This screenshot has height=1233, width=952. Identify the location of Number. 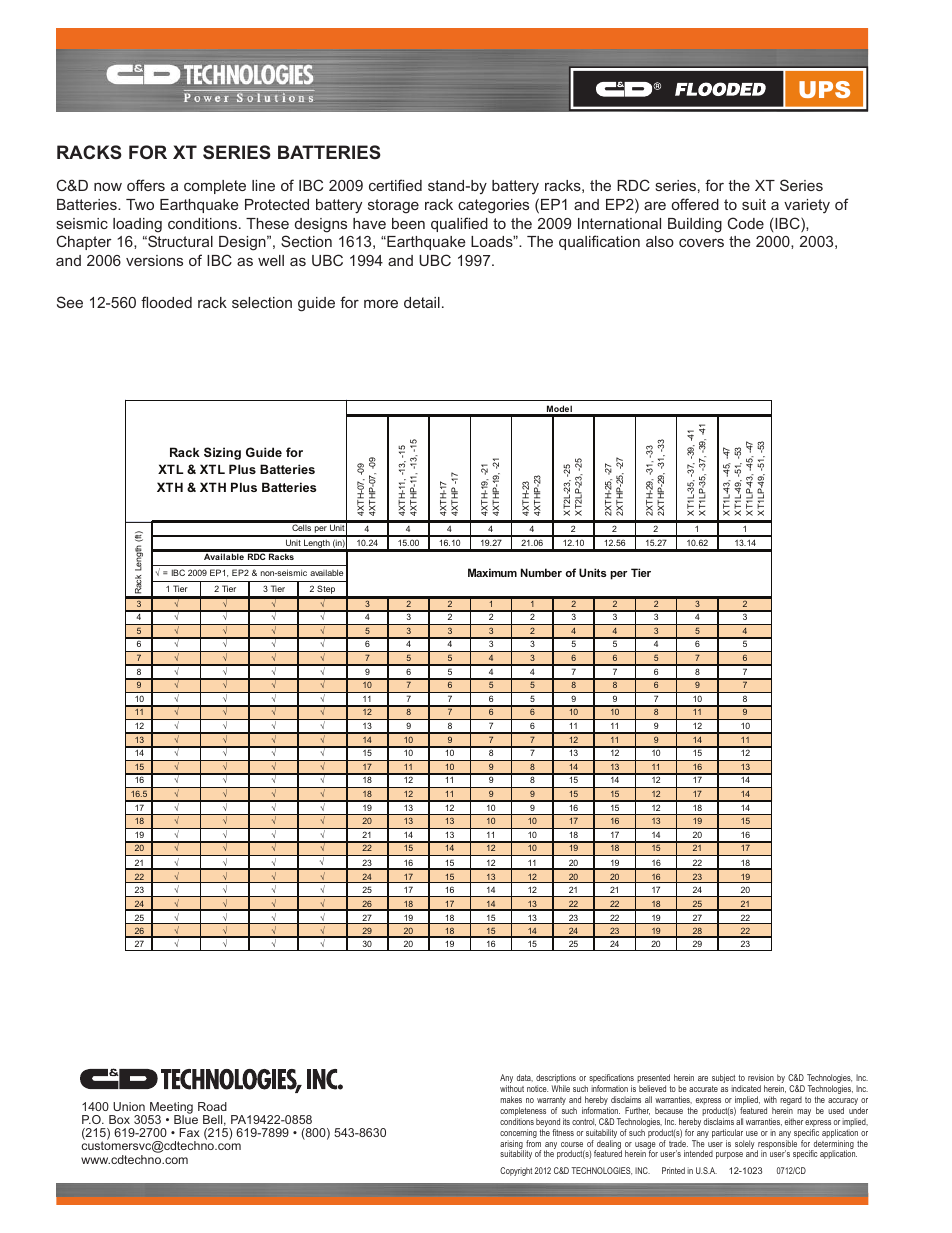
(541, 572).
